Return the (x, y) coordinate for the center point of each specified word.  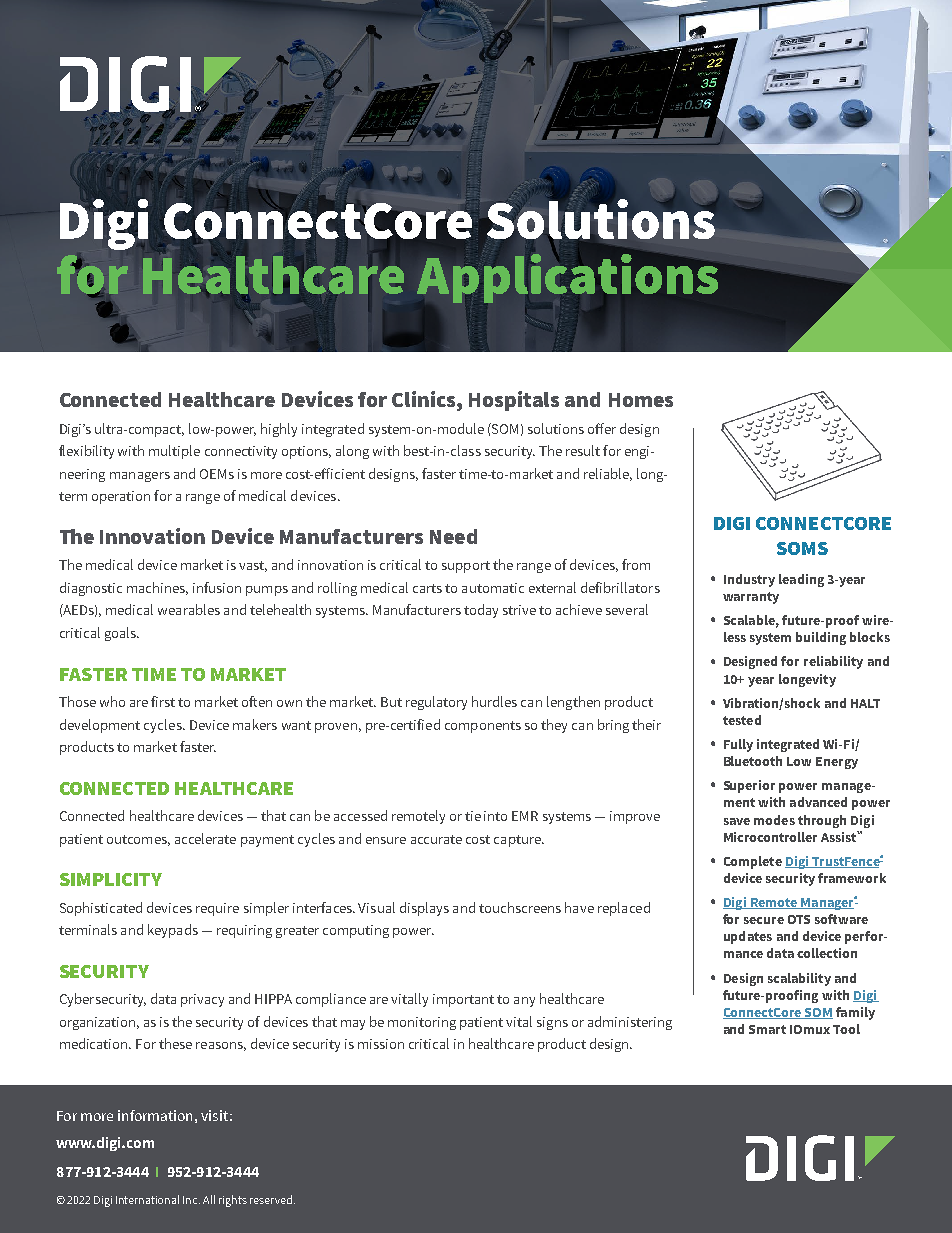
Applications (567, 278)
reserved (271, 1199)
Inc (191, 1200)
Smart (767, 1029)
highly (279, 430)
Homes (641, 400)
